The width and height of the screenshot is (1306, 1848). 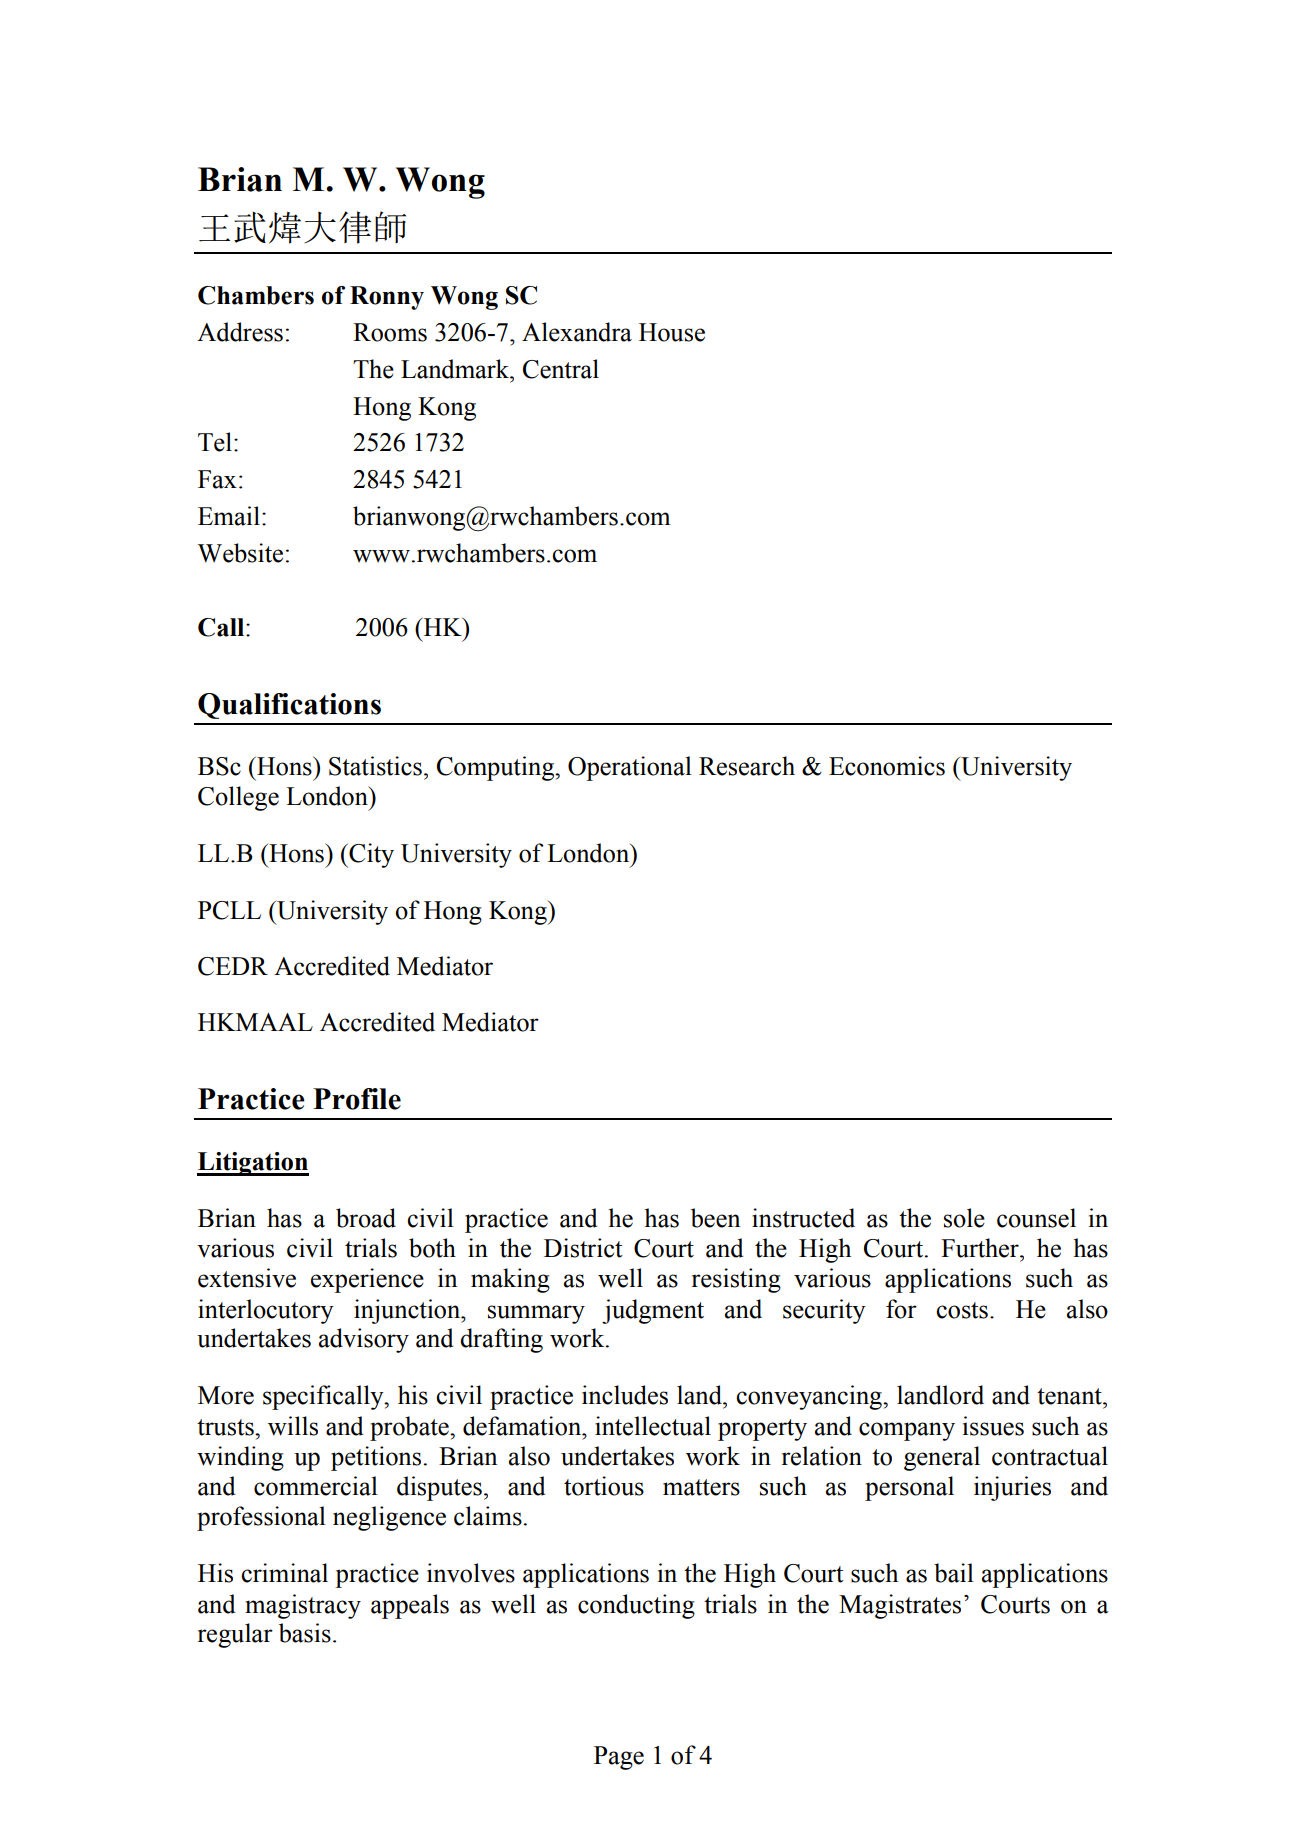 I want to click on Alexandra, so click(x=577, y=332).
